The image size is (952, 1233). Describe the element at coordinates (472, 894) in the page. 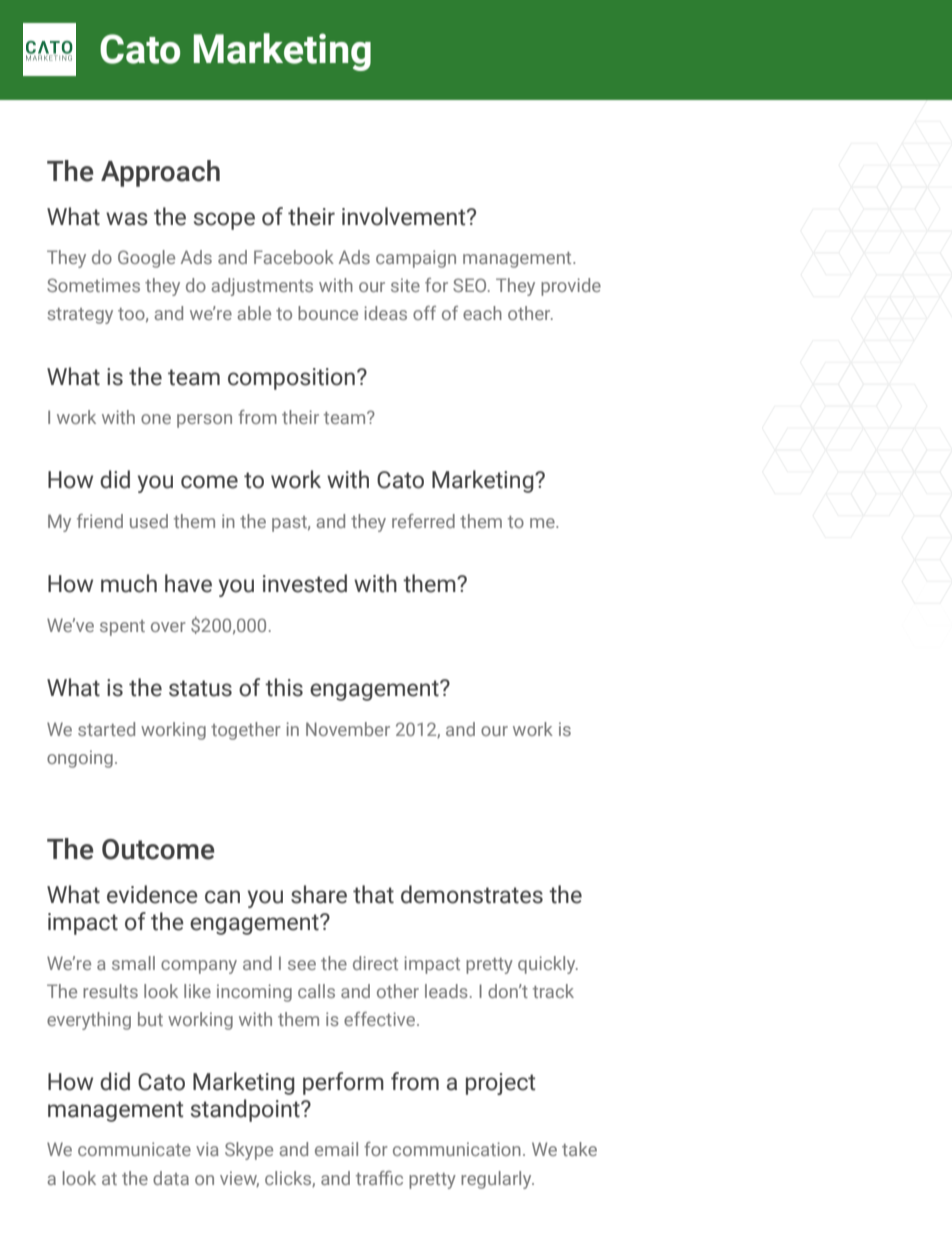

I see `demonstrates` at that location.
